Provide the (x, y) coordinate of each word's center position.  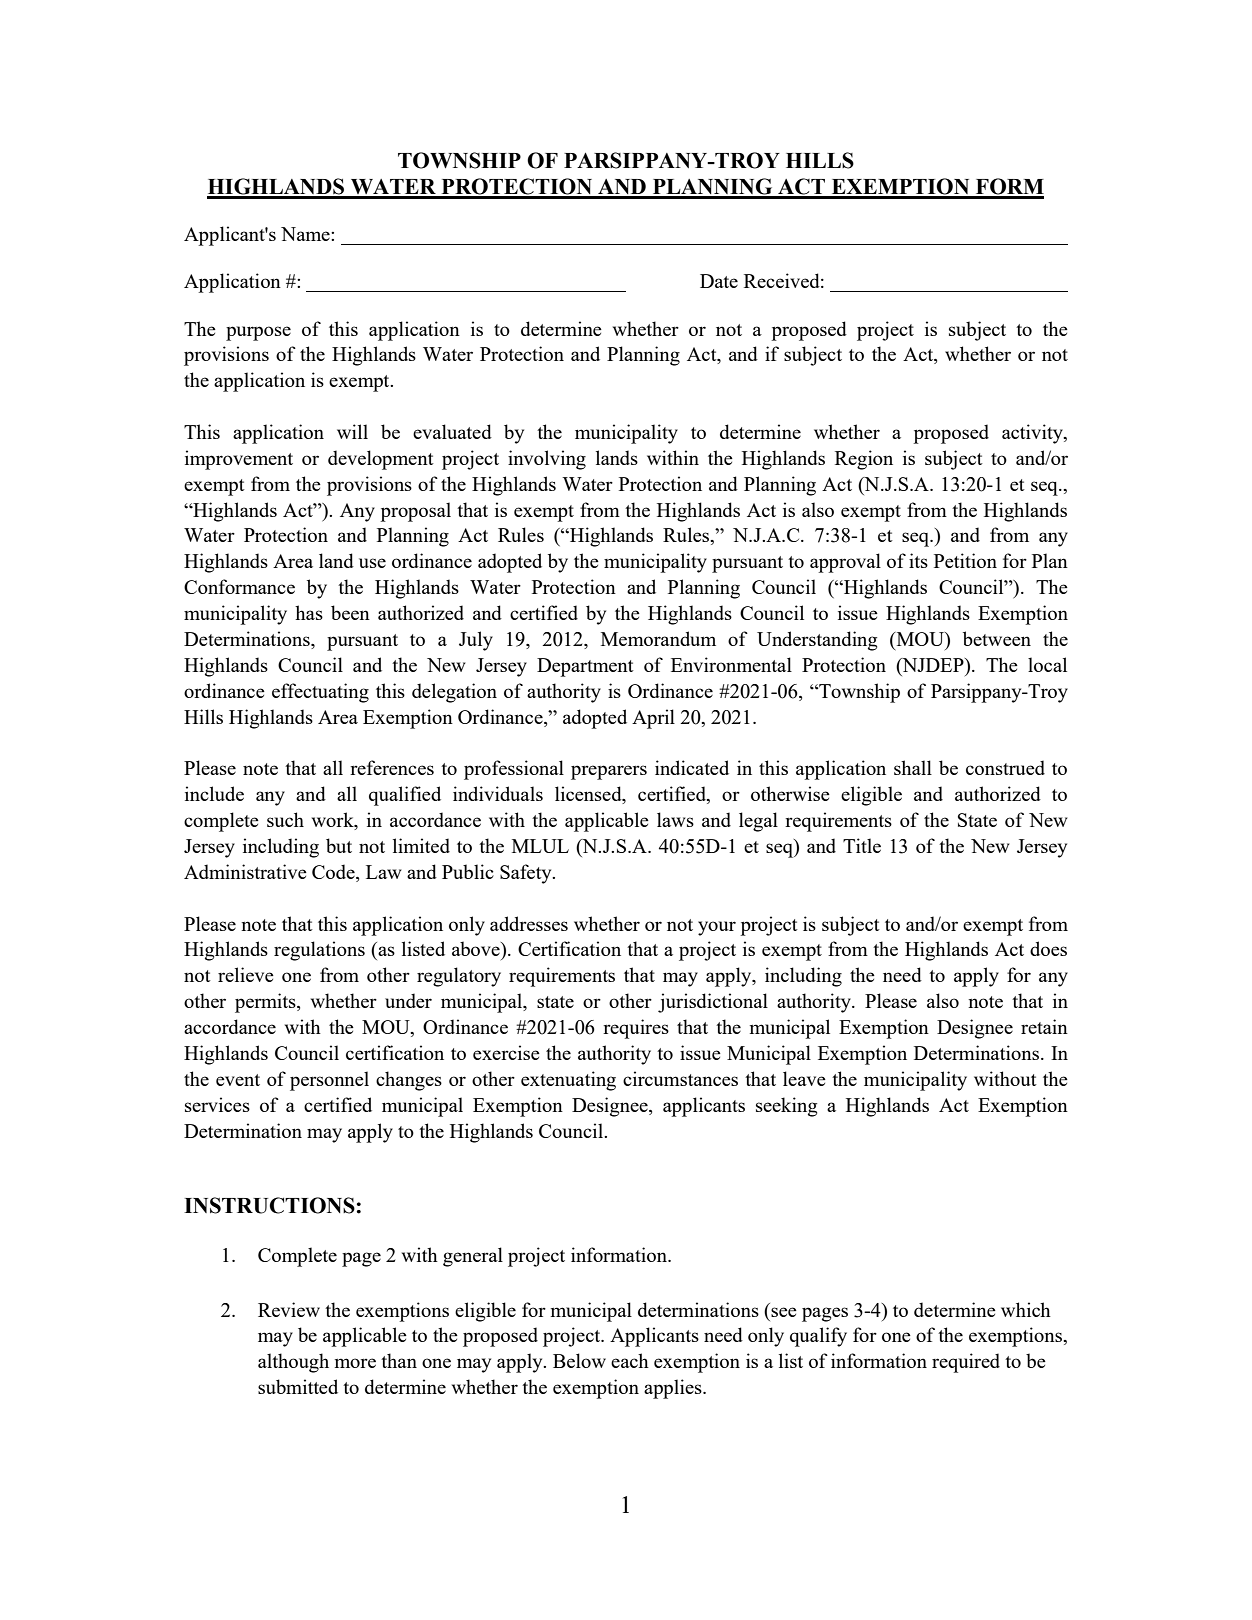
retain (1044, 1026)
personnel (329, 1081)
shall (913, 767)
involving (547, 460)
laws (675, 819)
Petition (965, 560)
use (372, 563)
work (334, 821)
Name (306, 234)
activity (1033, 434)
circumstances (680, 1078)
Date (719, 281)
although (293, 1363)
